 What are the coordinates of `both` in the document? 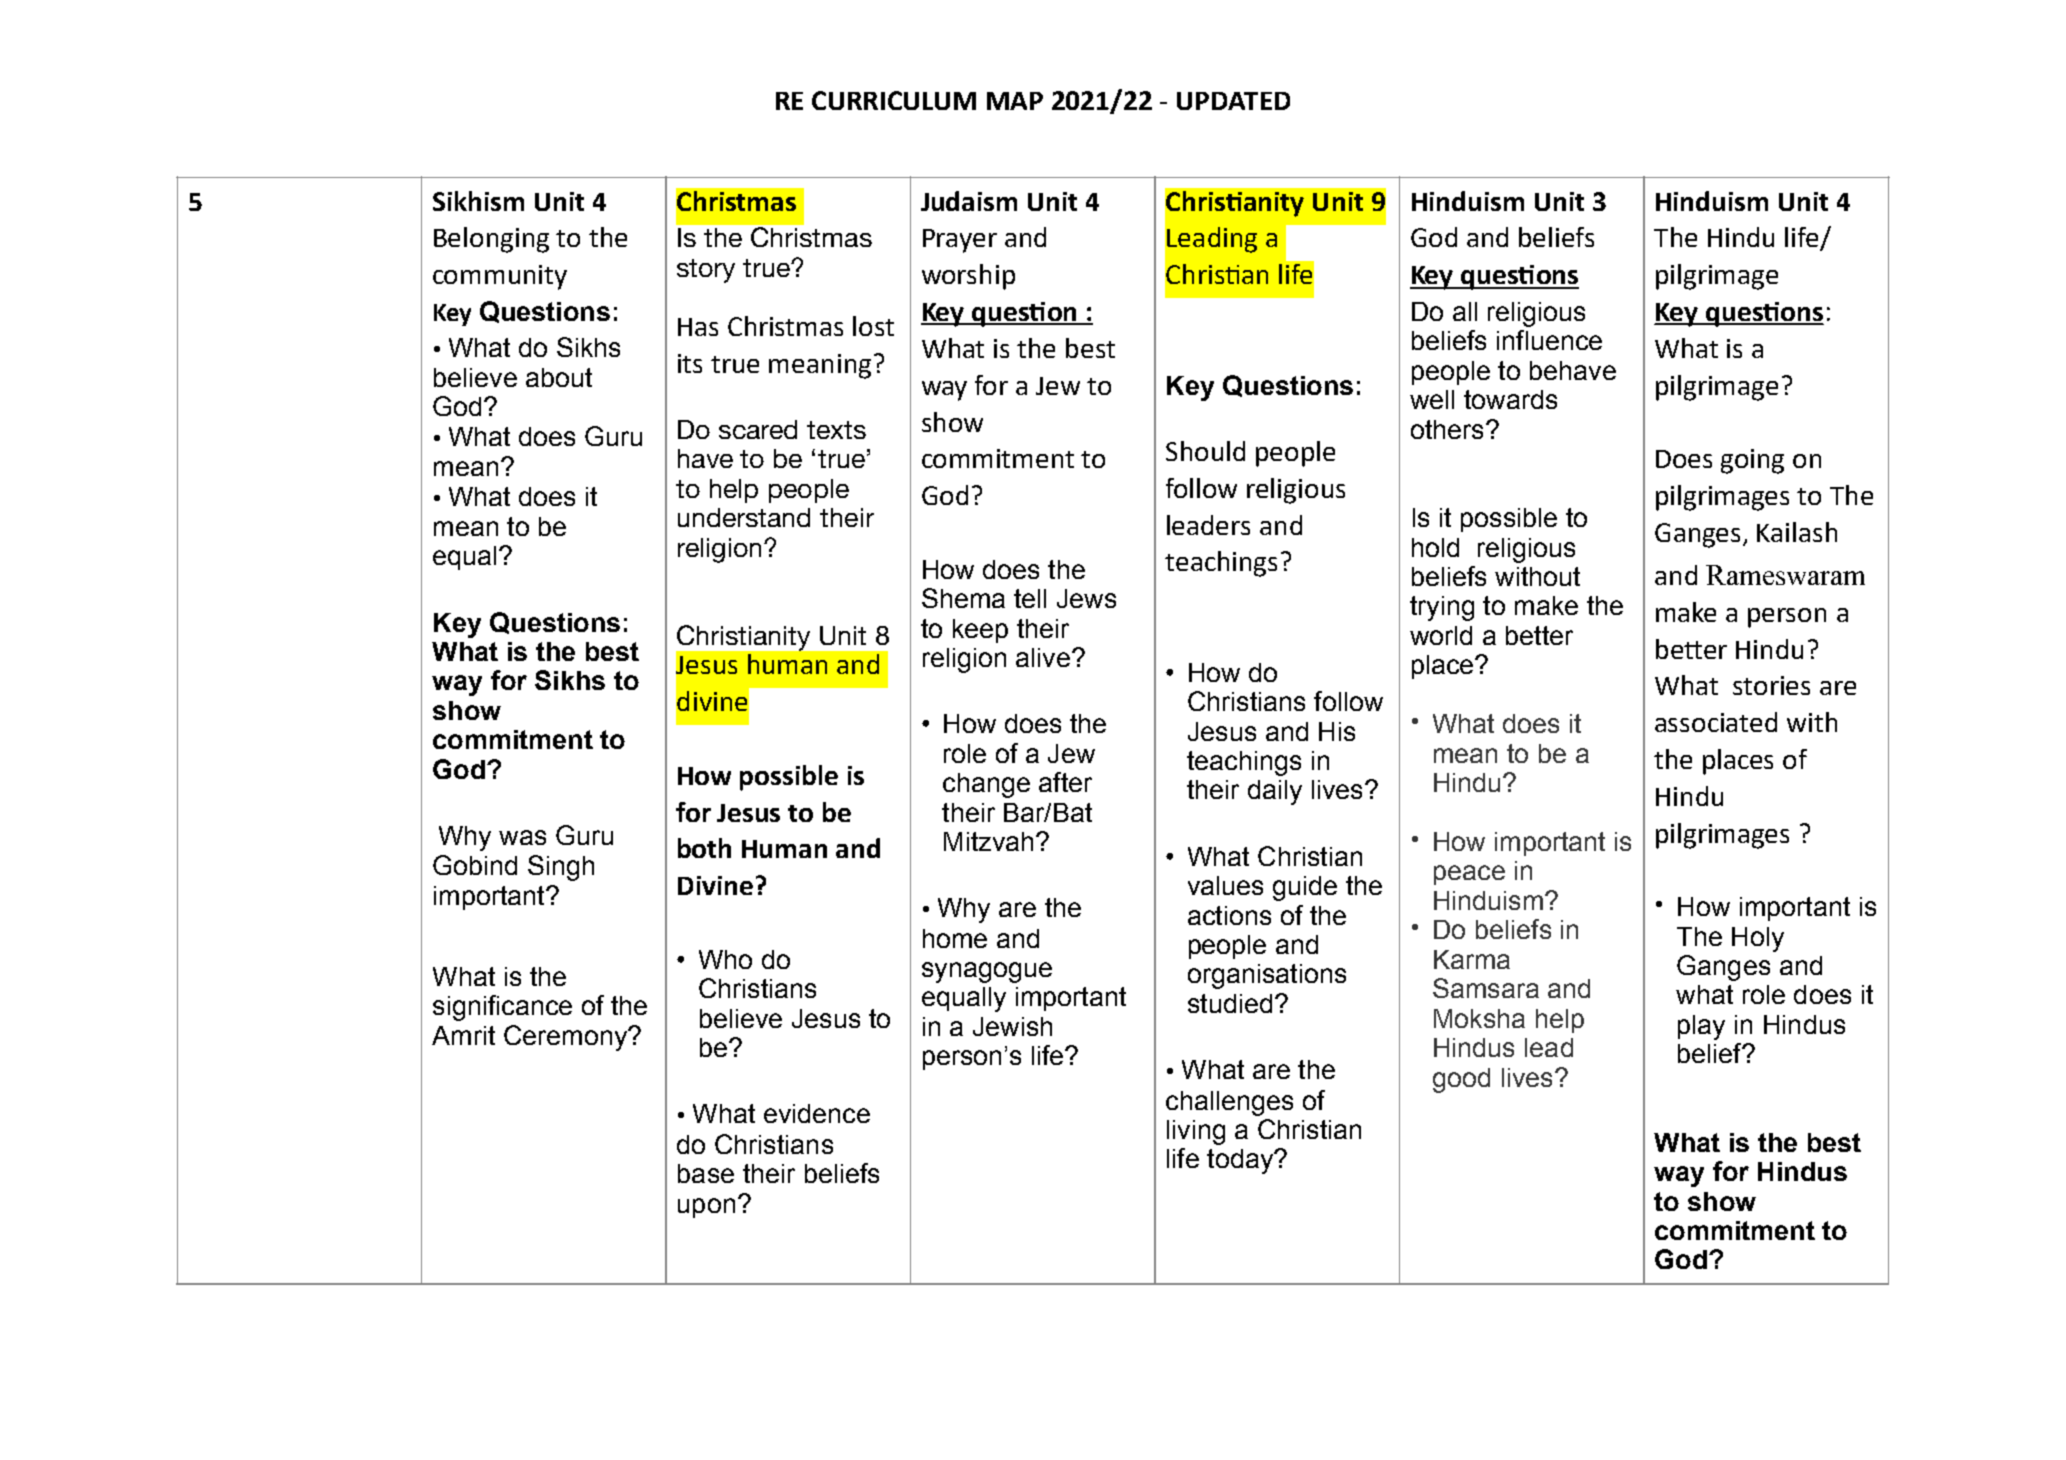 It's located at (704, 848).
